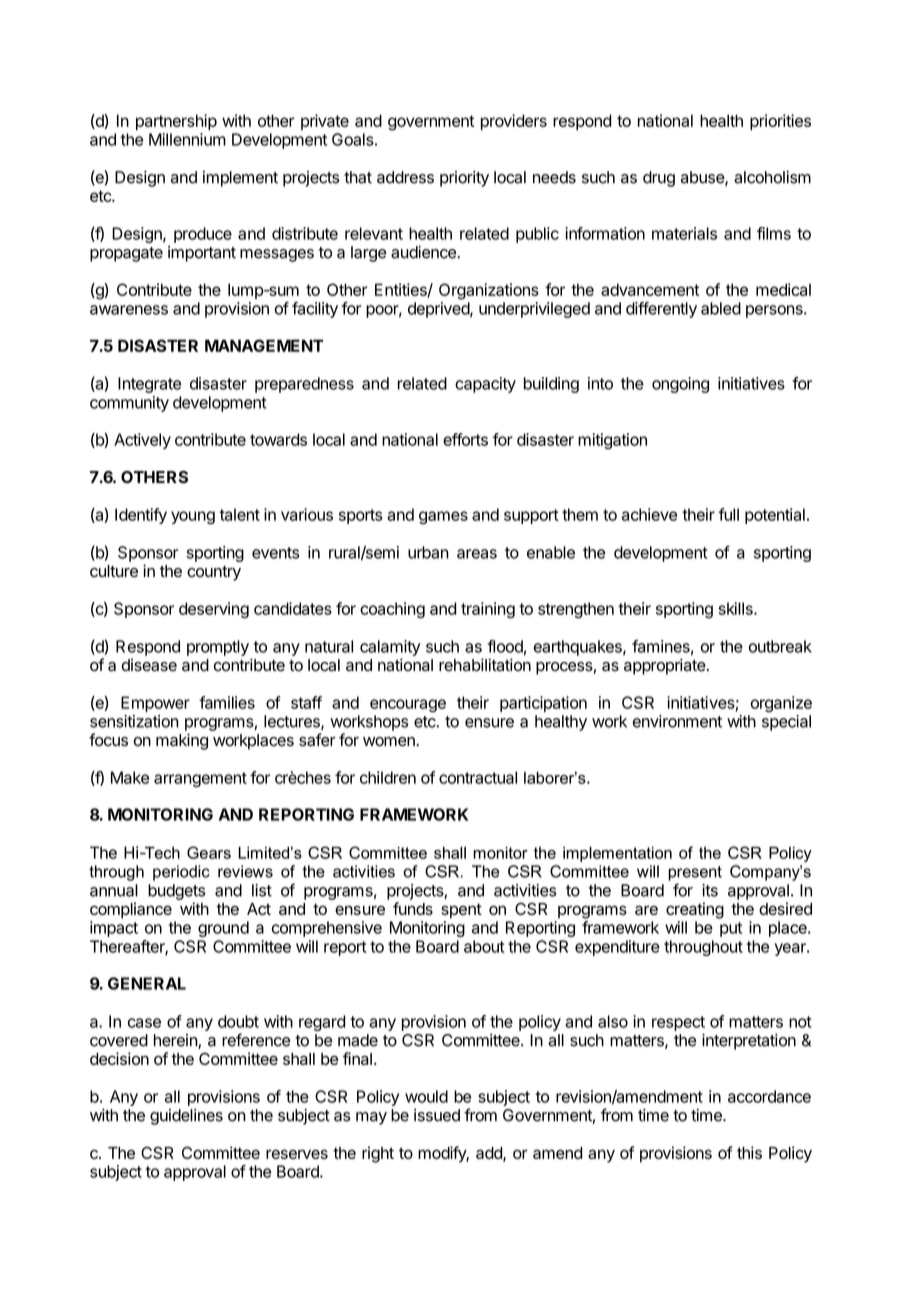  I want to click on this, so click(749, 1152).
